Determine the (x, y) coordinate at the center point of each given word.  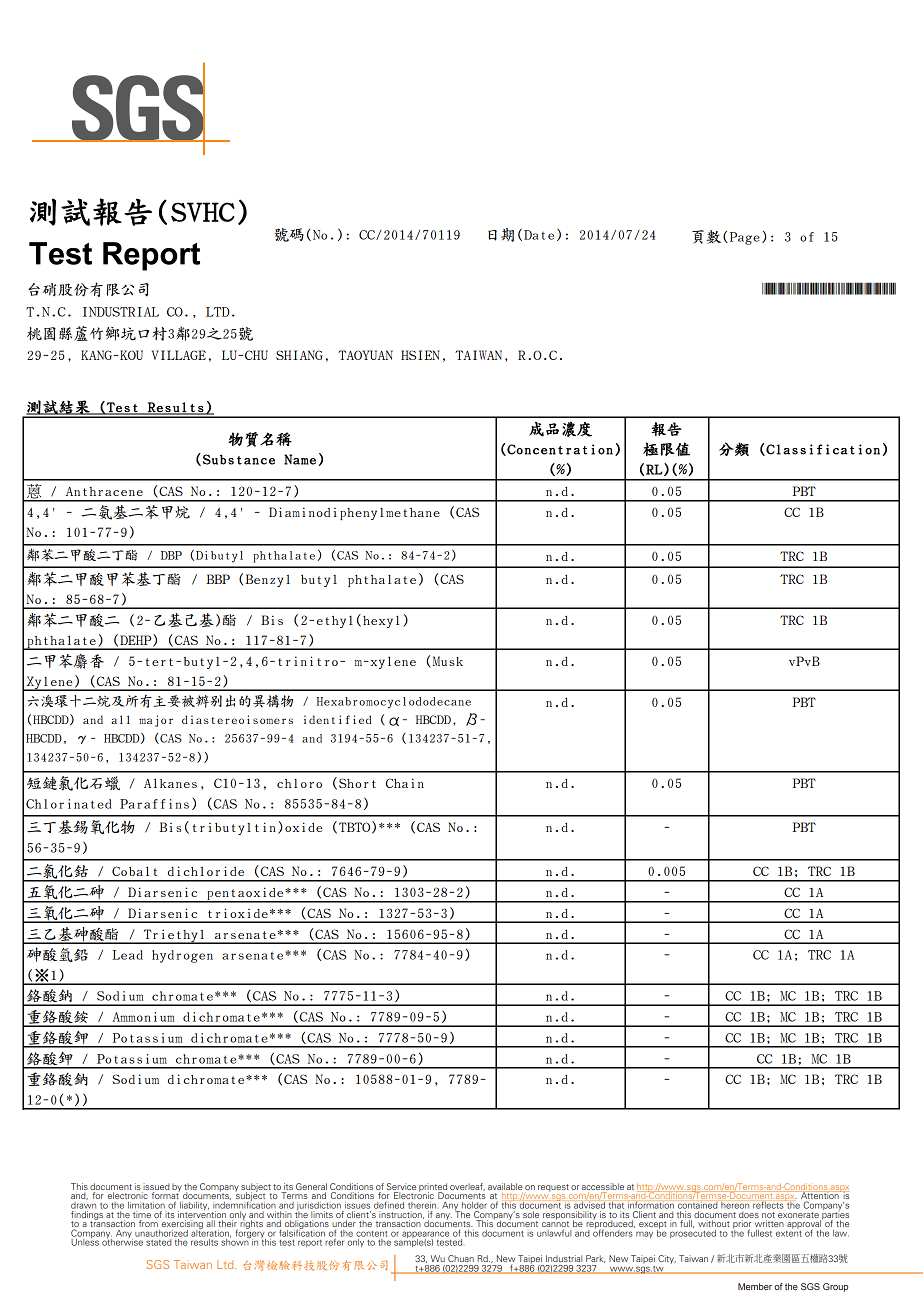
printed (433, 1188)
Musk (446, 662)
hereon (735, 1205)
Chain (405, 783)
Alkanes (170, 783)
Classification (822, 450)
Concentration (559, 450)
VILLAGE (179, 355)
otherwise (122, 1241)
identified (337, 719)
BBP (218, 579)
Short (357, 783)
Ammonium (143, 1017)
